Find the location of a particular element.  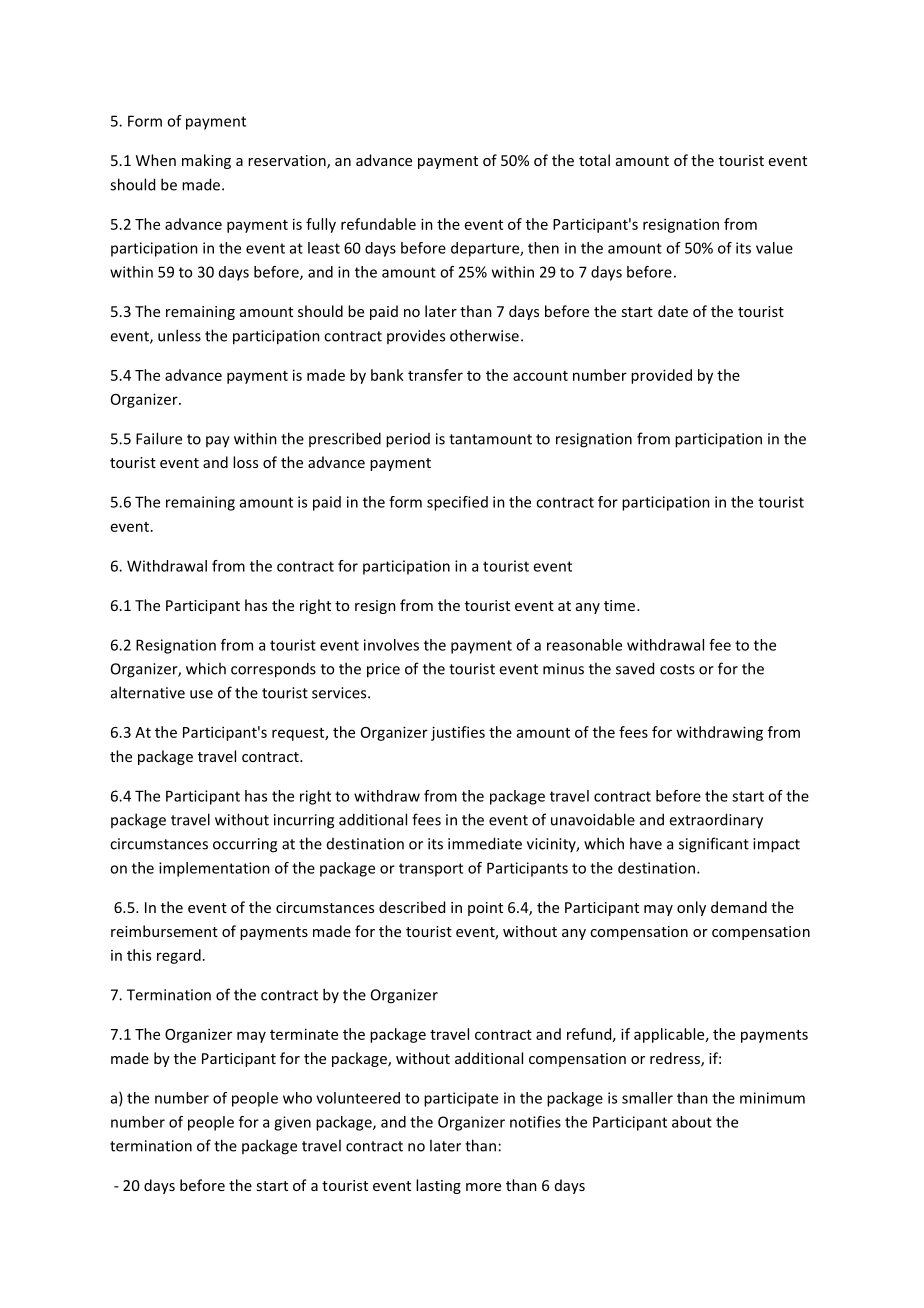

costs is located at coordinates (677, 669).
